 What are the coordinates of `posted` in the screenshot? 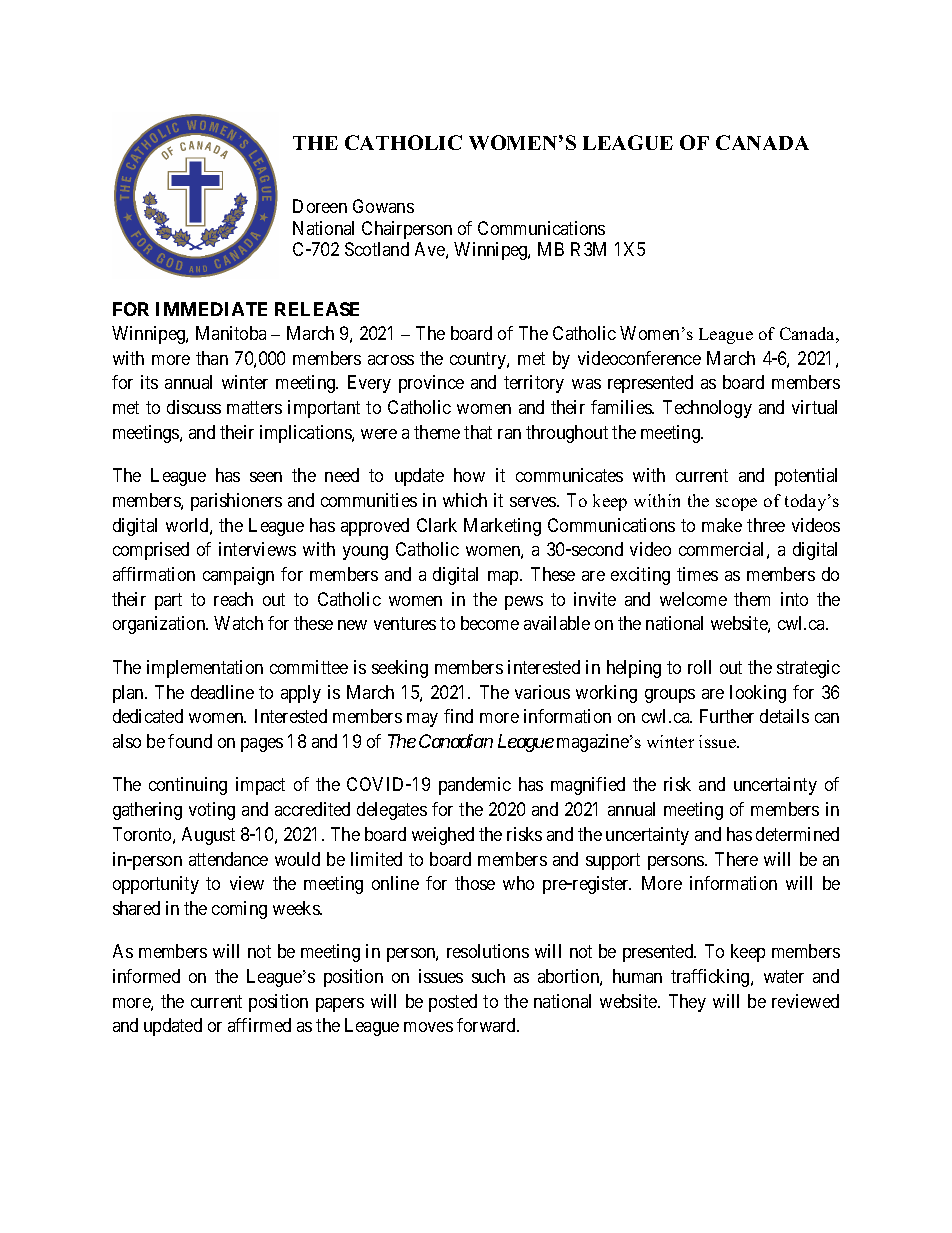 It's located at (453, 1003).
